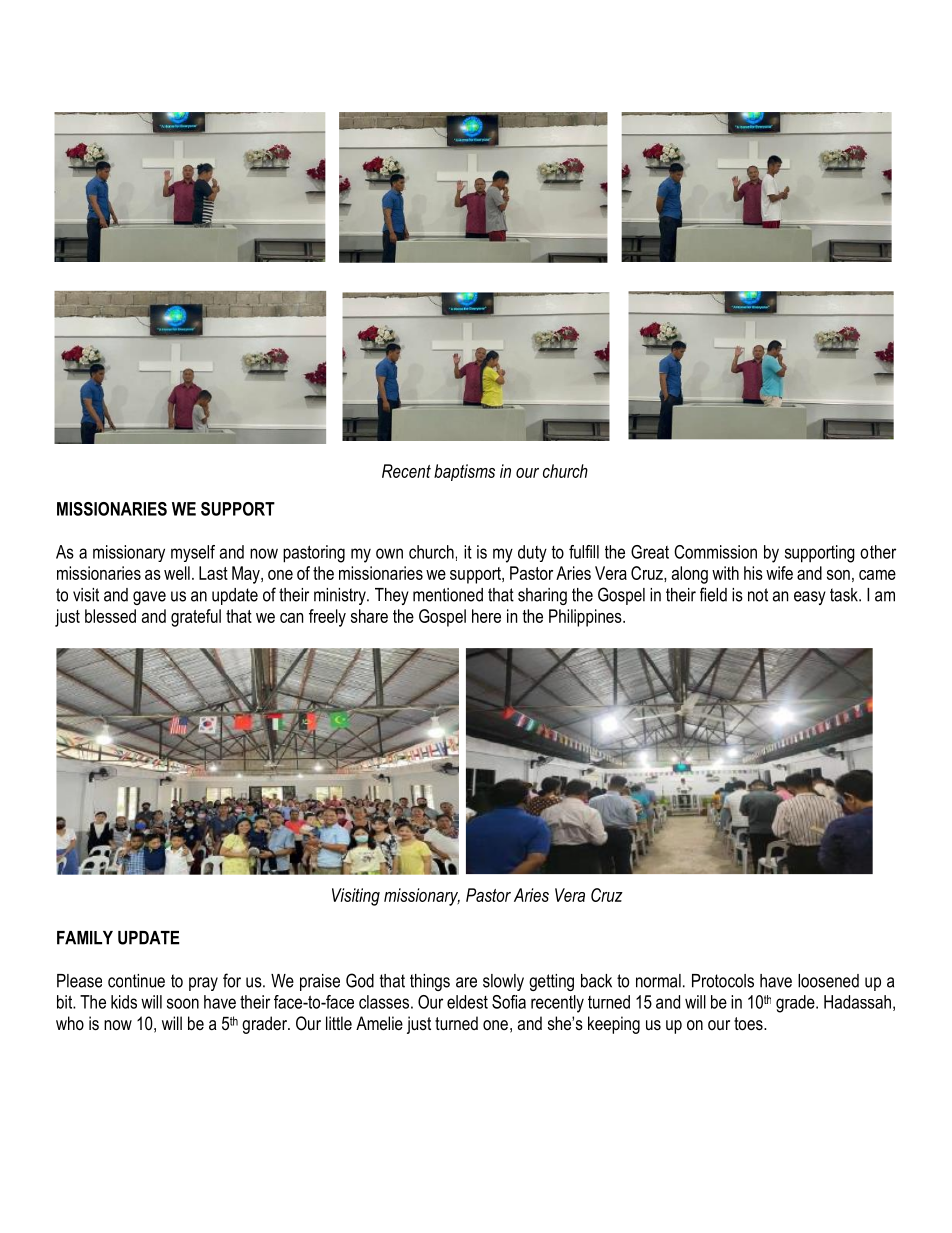 The image size is (952, 1233). Describe the element at coordinates (486, 616) in the document. I see `here` at that location.
